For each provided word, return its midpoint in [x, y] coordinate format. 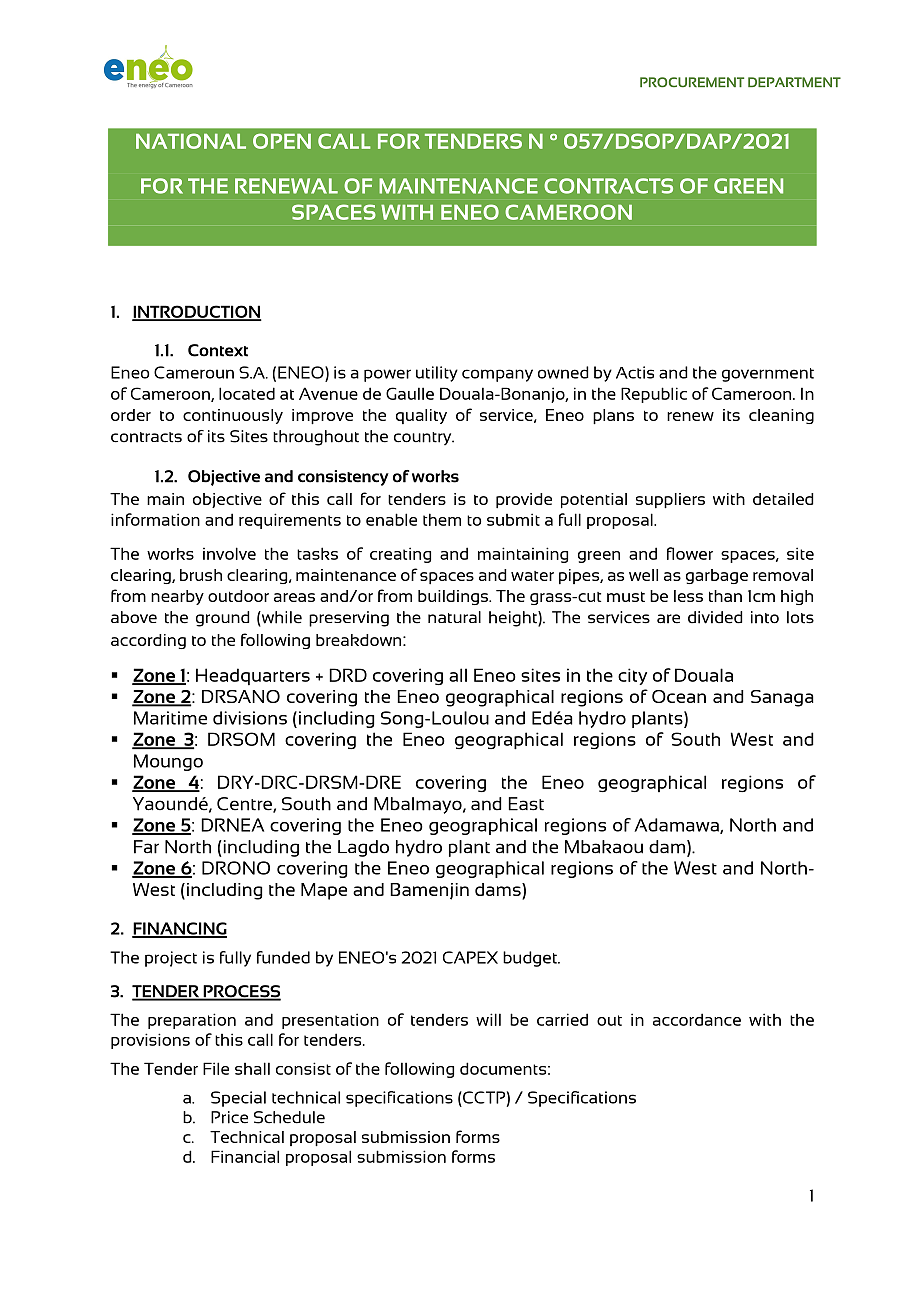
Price [229, 1117]
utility [437, 374]
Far [146, 847]
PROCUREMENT [692, 82]
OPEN [282, 141]
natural [454, 617]
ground [223, 619]
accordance [697, 1019]
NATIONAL [191, 141]
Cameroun [194, 372]
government [768, 375]
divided [715, 617]
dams [499, 891]
